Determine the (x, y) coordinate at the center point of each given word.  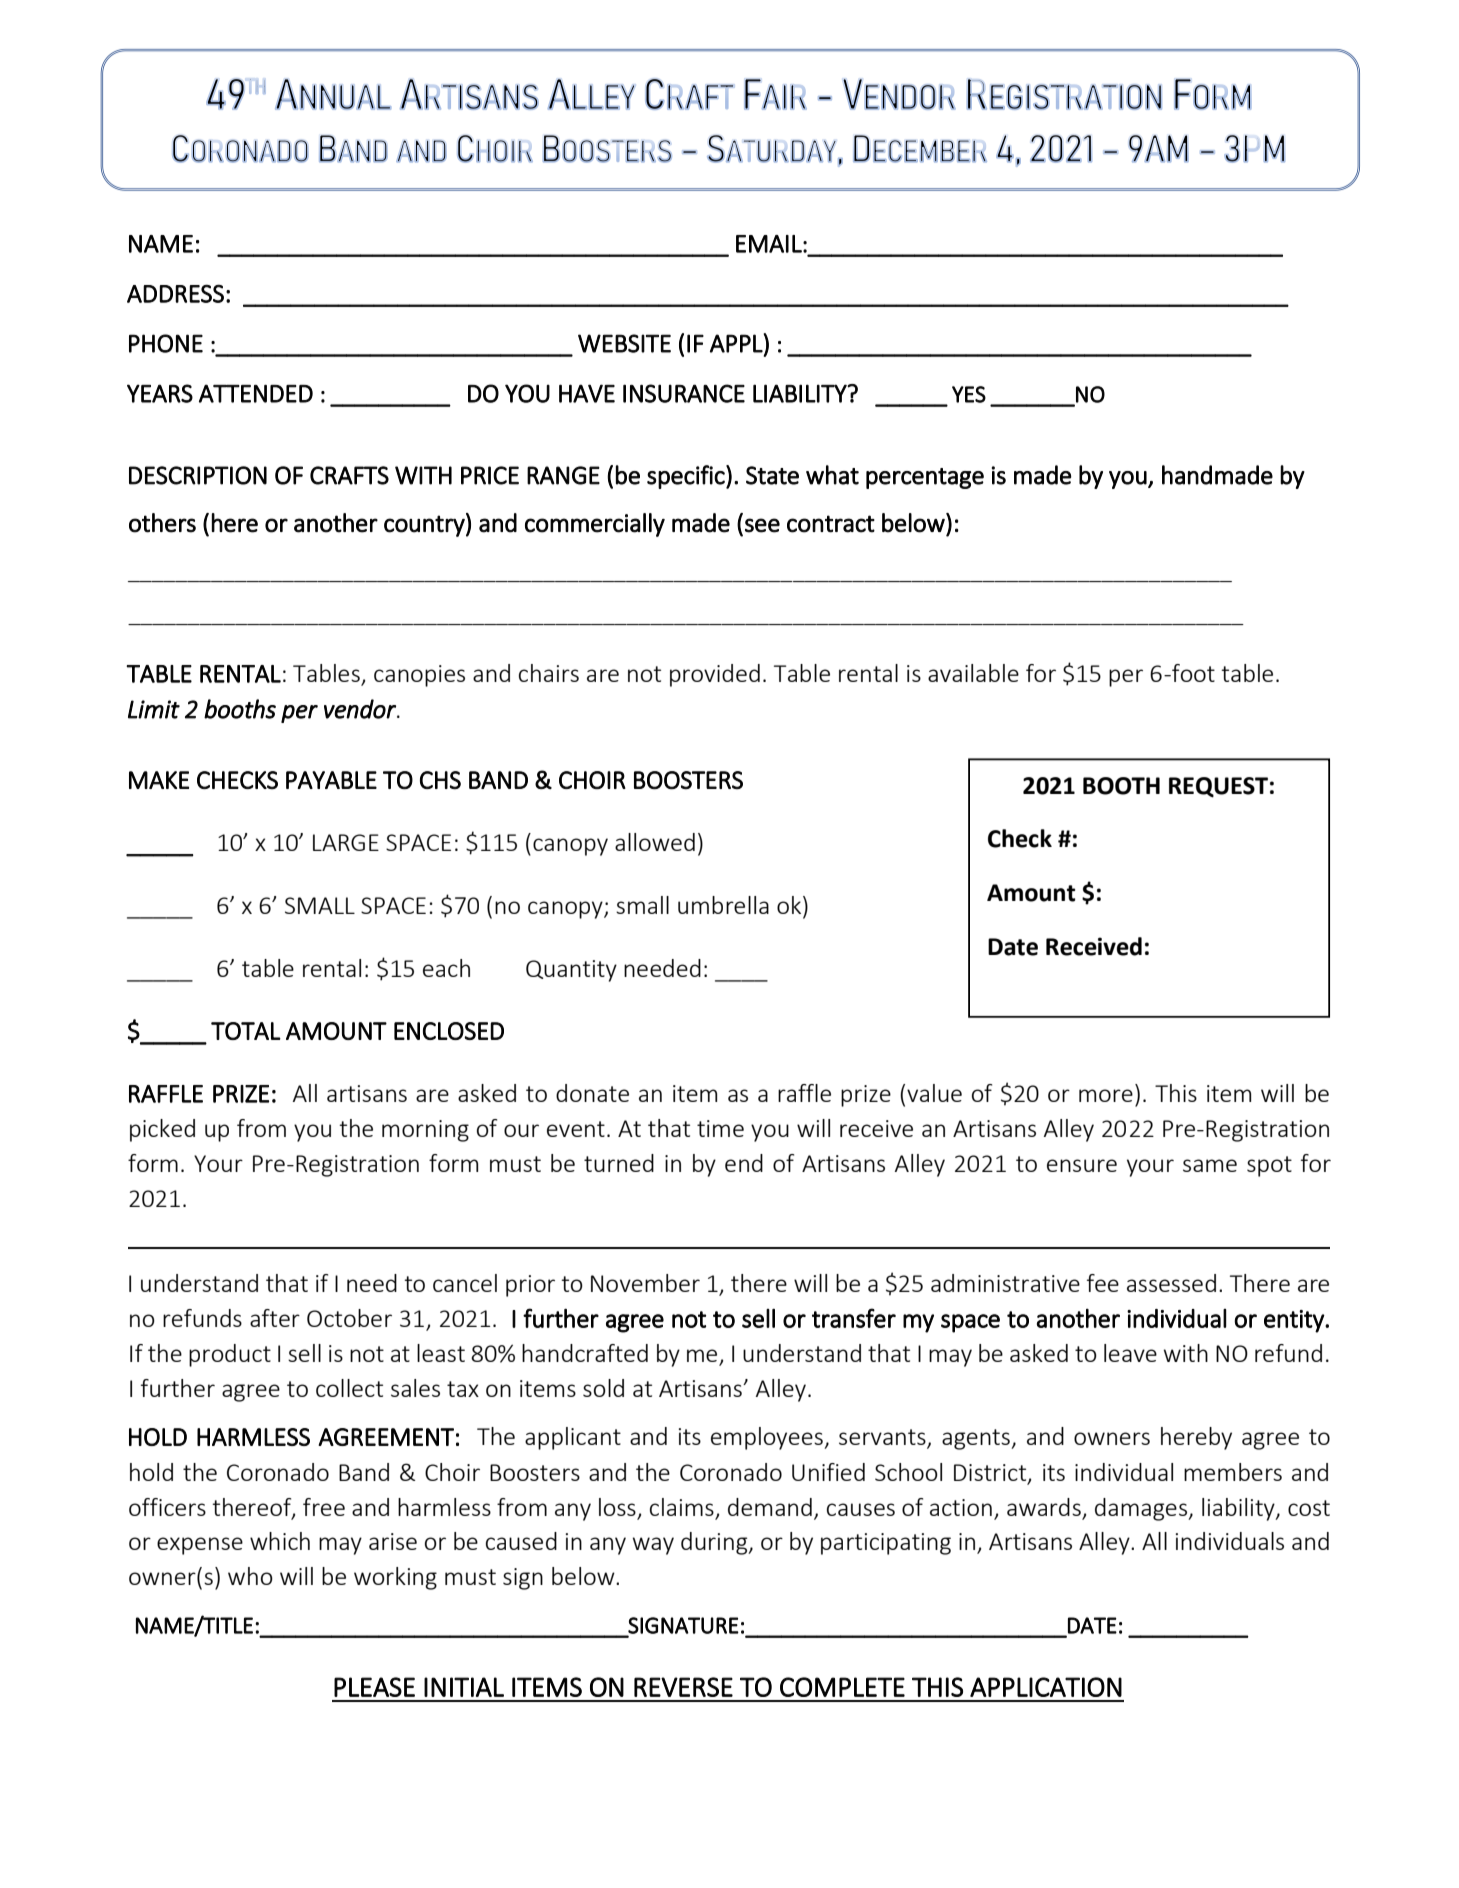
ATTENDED (256, 393)
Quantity (571, 971)
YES (969, 394)
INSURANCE (684, 393)
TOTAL (246, 1031)
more (1106, 1095)
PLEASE (374, 1687)
